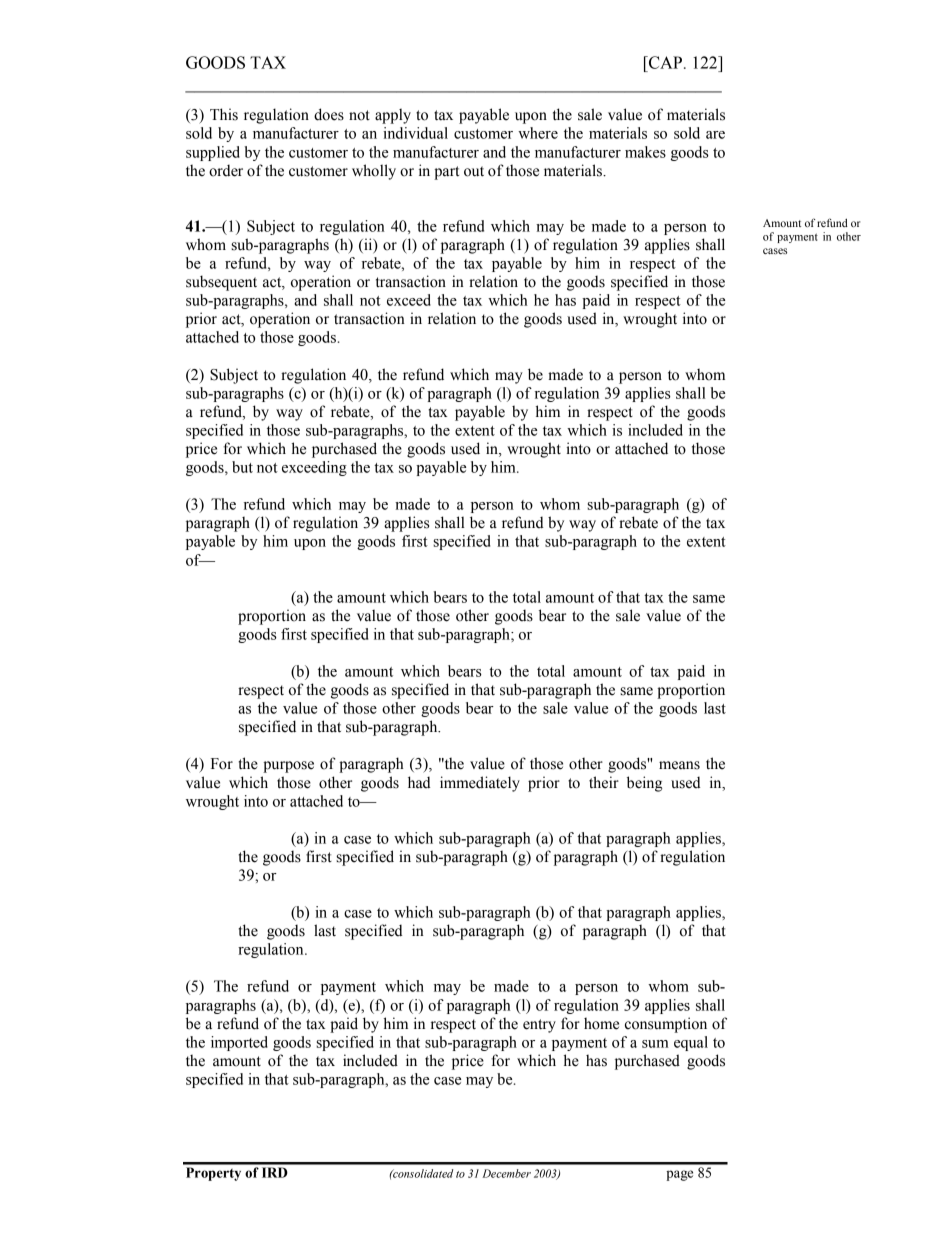 The image size is (952, 1233). I want to click on This, so click(224, 114).
